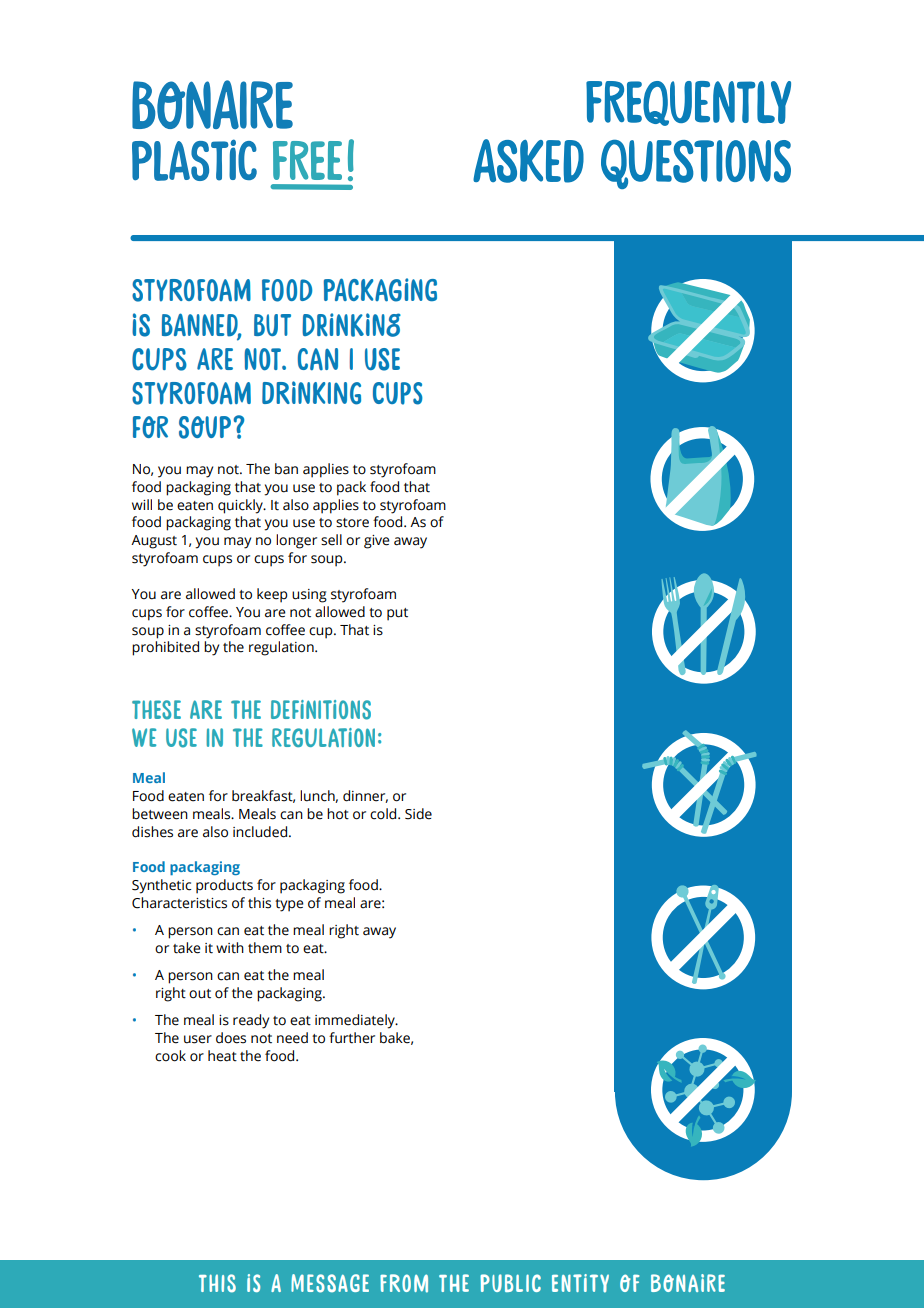 This page has width=924, height=1308. Describe the element at coordinates (272, 595) in the page. I see `keep` at that location.
